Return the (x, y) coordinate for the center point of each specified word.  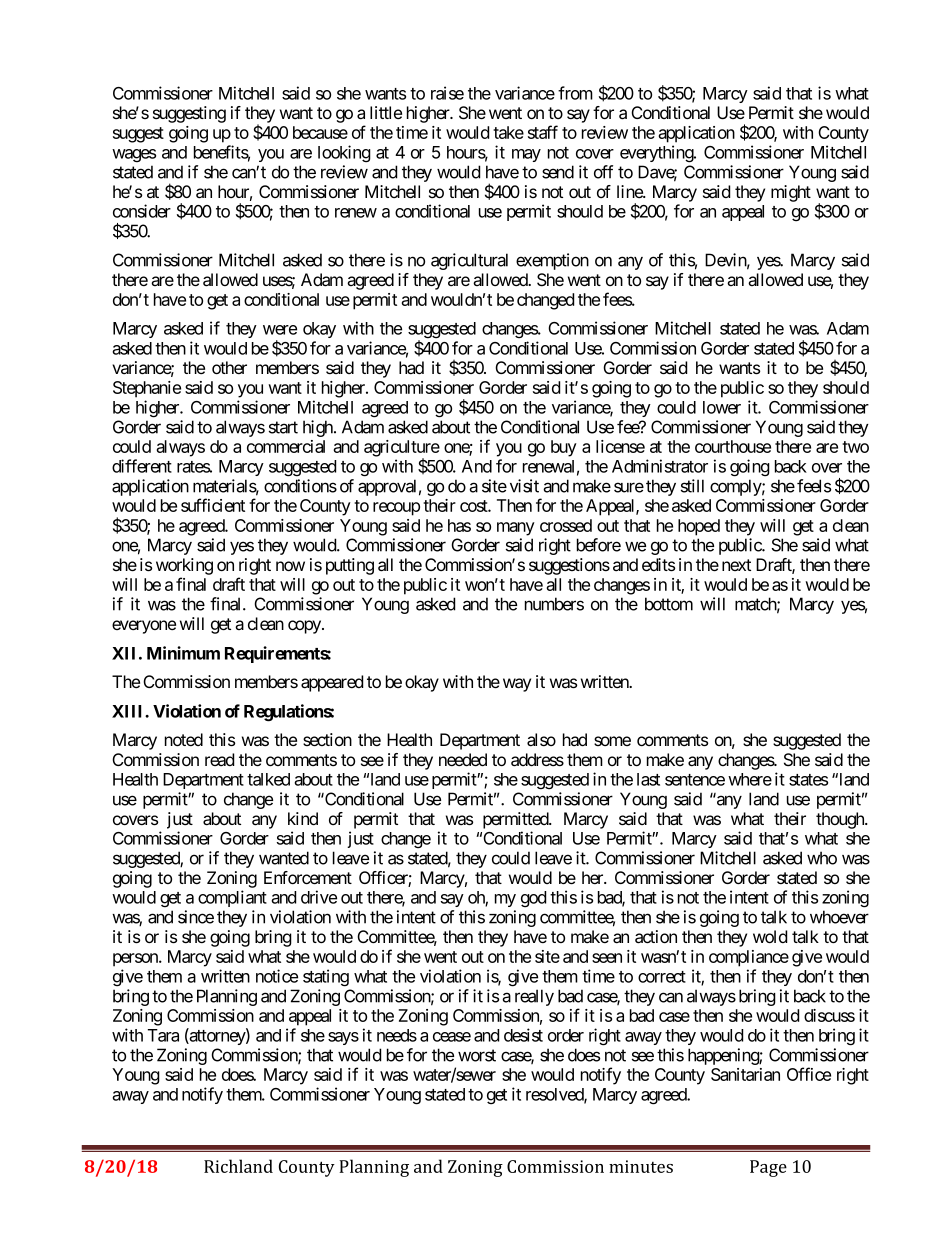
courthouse (733, 446)
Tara (163, 1035)
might (791, 193)
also (541, 740)
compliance (749, 958)
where (750, 779)
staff (543, 132)
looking (344, 153)
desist (523, 1035)
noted (184, 739)
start (283, 427)
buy (564, 448)
